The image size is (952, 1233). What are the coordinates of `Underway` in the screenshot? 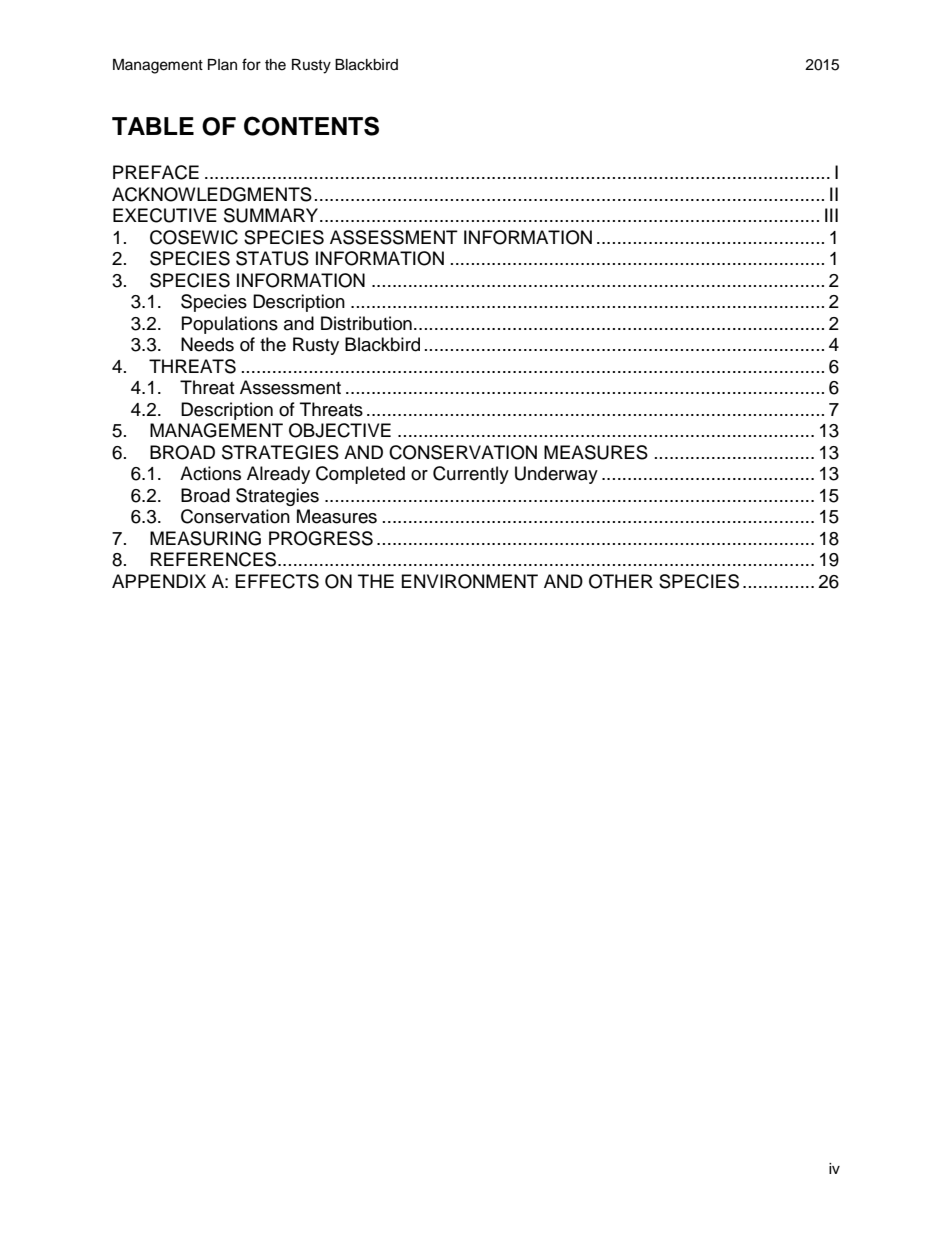 It's located at (556, 475).
